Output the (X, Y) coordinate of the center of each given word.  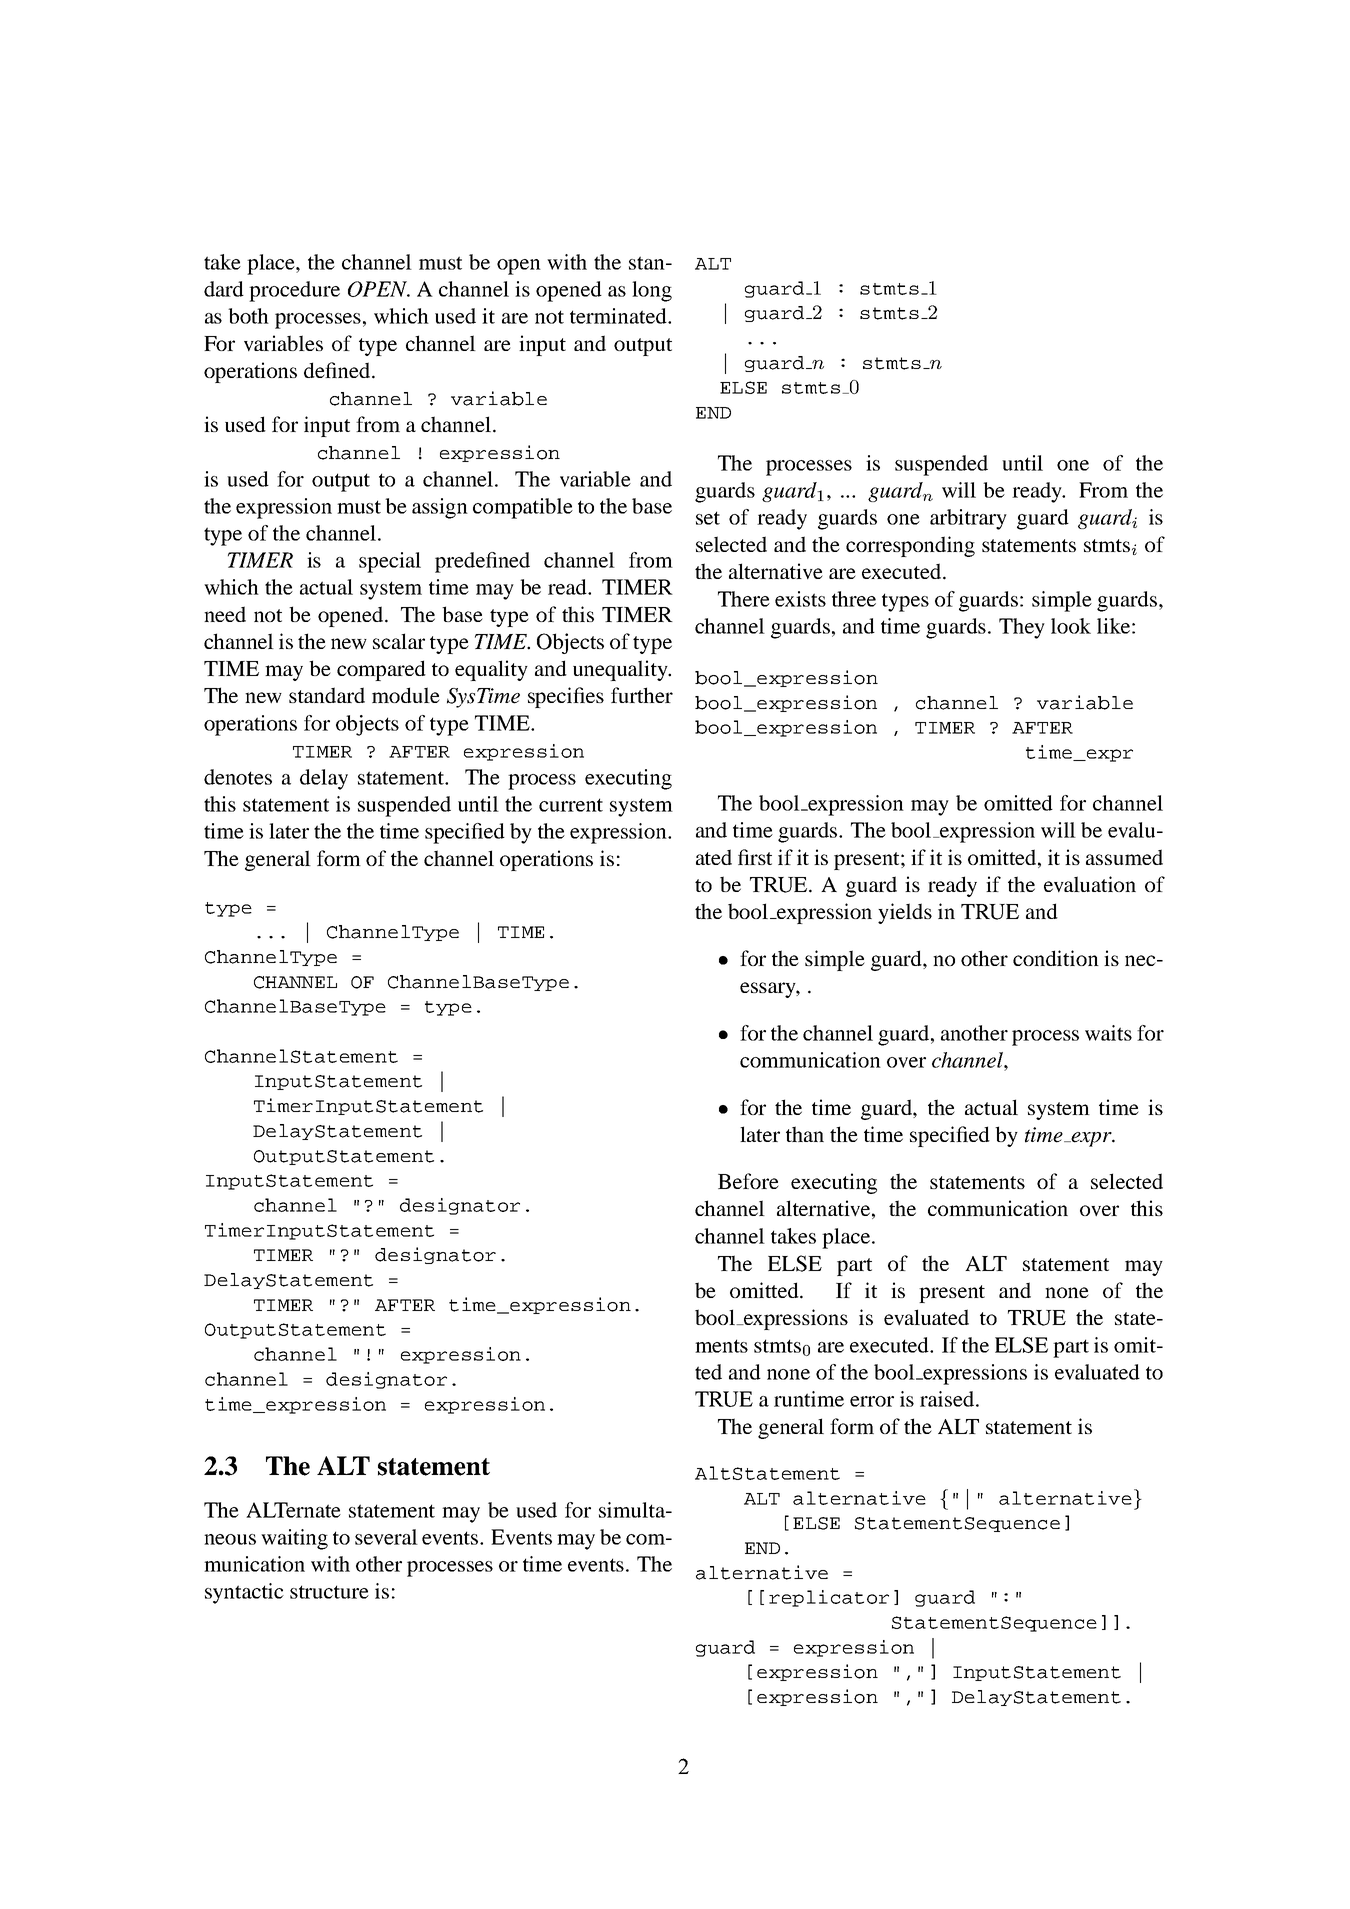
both (248, 316)
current (571, 805)
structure (329, 1592)
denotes (238, 777)
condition (1056, 958)
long (652, 291)
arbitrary (968, 519)
